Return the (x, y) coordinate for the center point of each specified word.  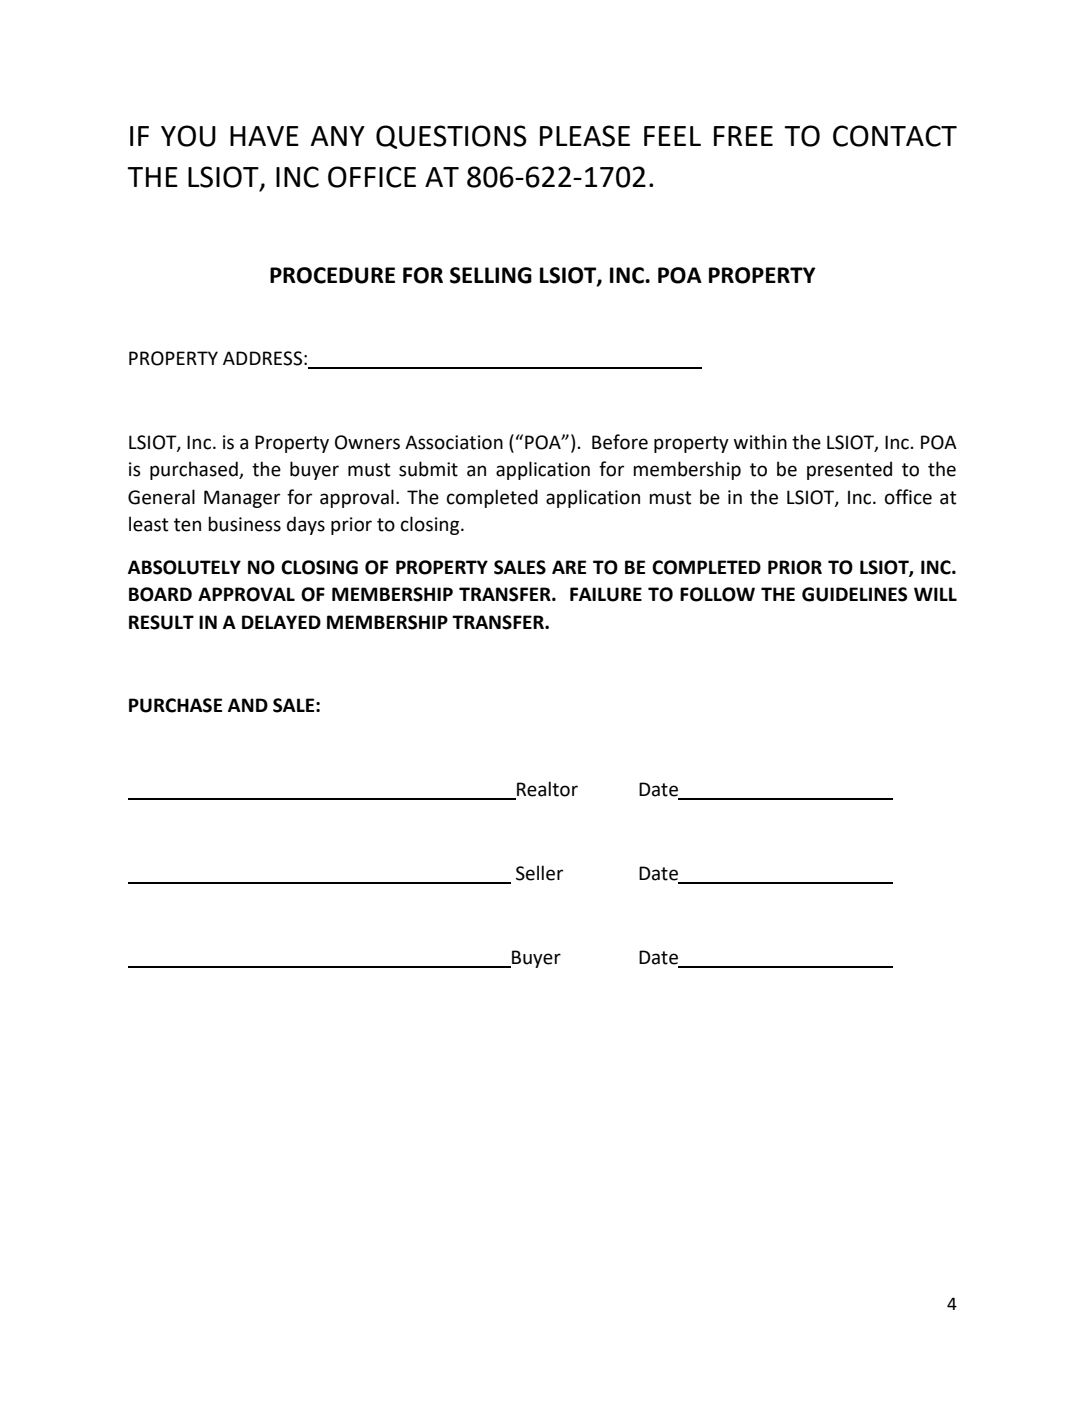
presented (849, 470)
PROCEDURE (332, 275)
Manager (242, 499)
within (760, 442)
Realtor (546, 790)
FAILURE (606, 594)
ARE (569, 567)
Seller (539, 873)
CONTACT (895, 136)
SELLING (491, 275)
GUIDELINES (854, 594)
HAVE (264, 136)
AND (248, 705)
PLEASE (585, 136)
